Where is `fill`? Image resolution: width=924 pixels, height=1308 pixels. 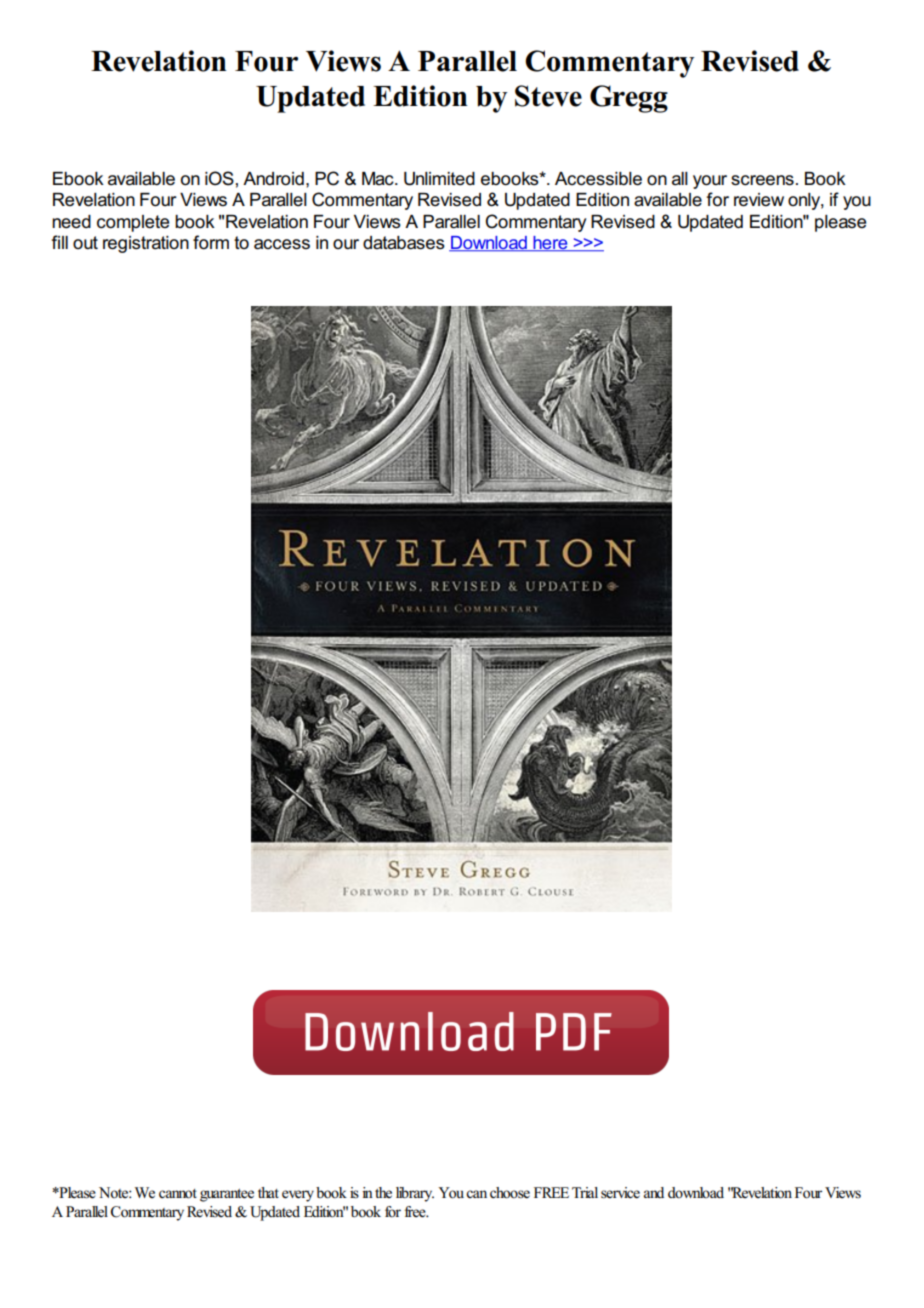
fill is located at coordinates (60, 242).
